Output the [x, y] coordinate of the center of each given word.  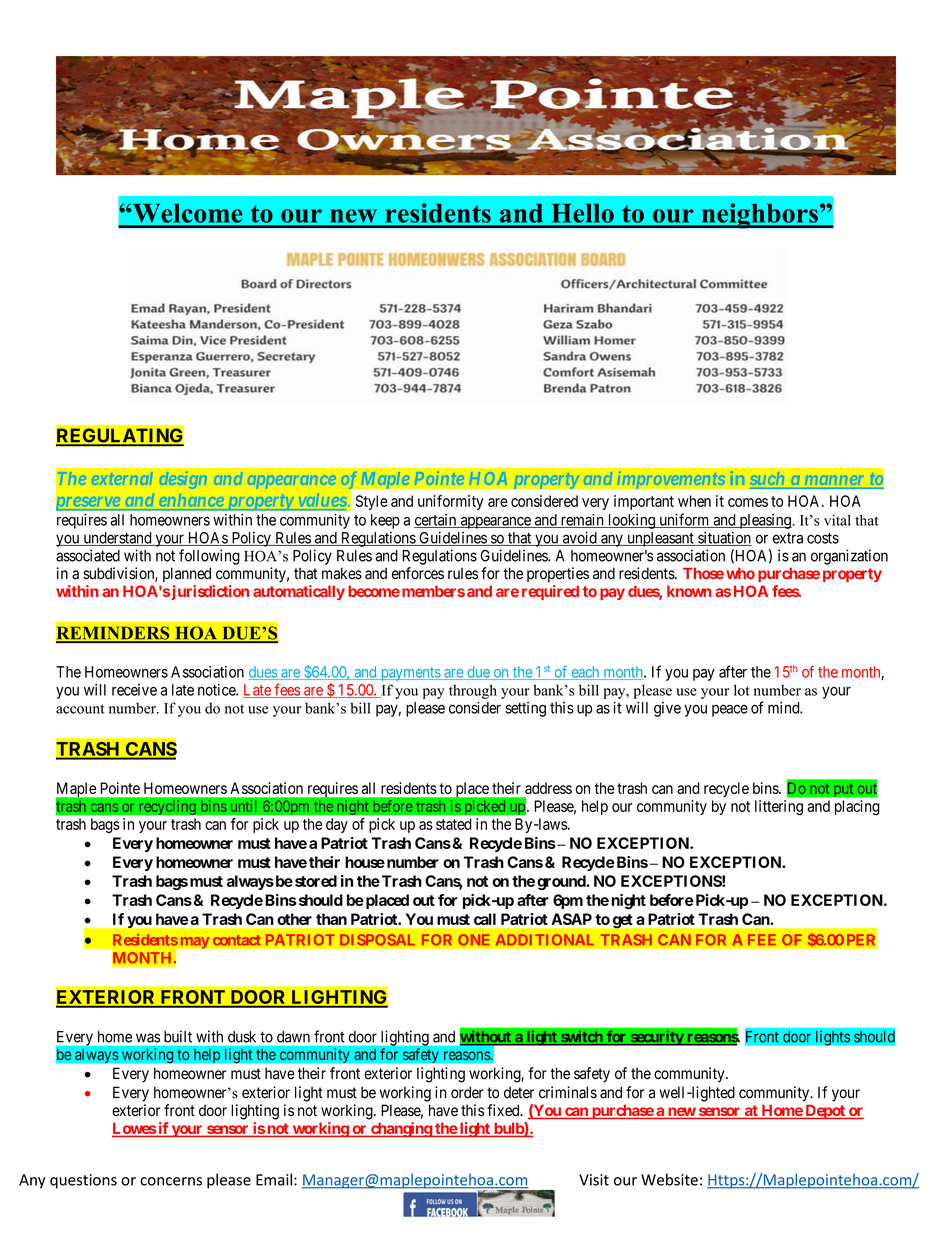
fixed [504, 1110]
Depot [825, 1111]
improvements [671, 480]
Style [372, 502]
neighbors [759, 216]
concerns [171, 1181]
